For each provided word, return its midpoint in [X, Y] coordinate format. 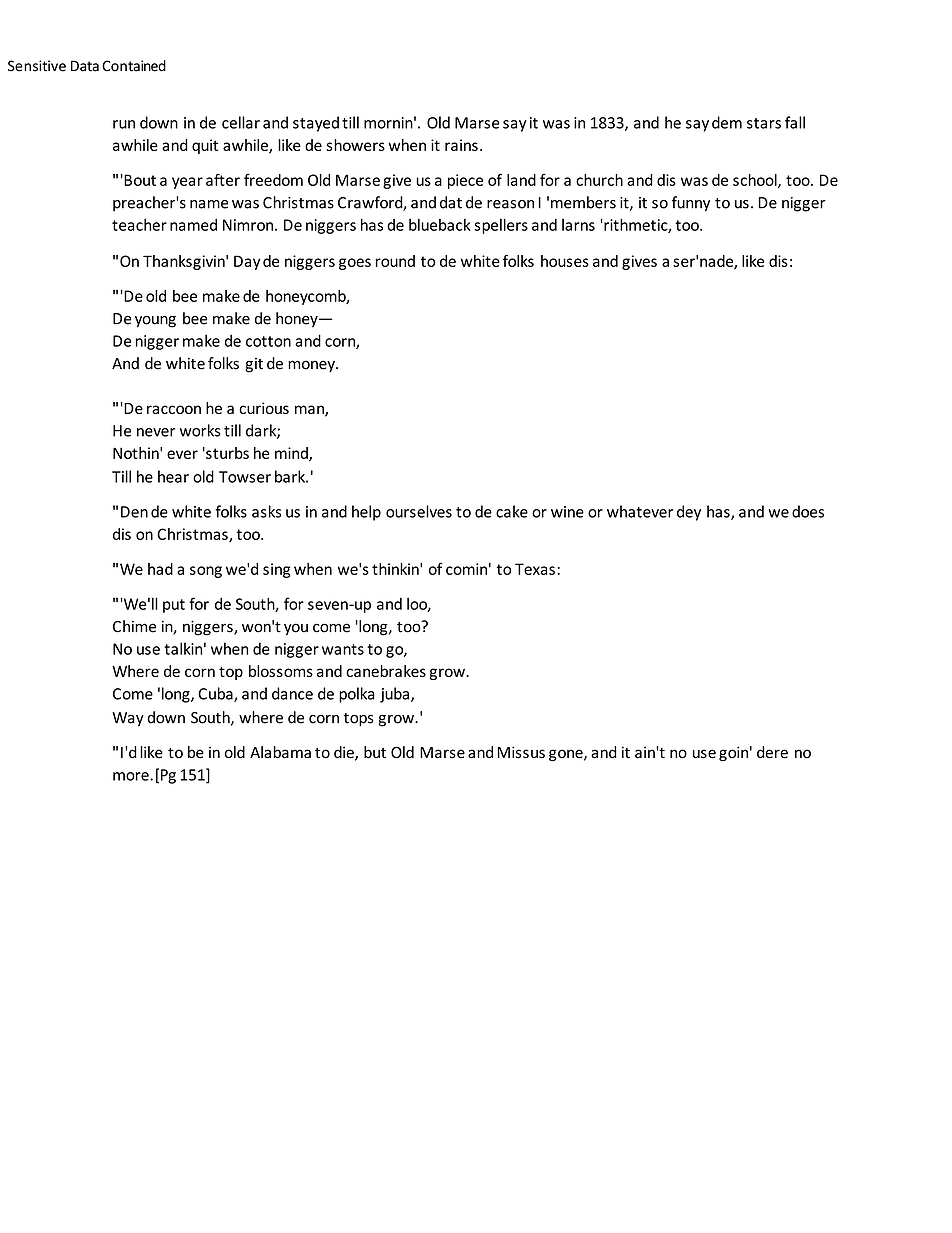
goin [733, 753]
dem [727, 122]
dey [689, 513]
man [310, 411]
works [200, 430]
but [375, 752]
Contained [134, 66]
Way [128, 719]
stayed [316, 124]
